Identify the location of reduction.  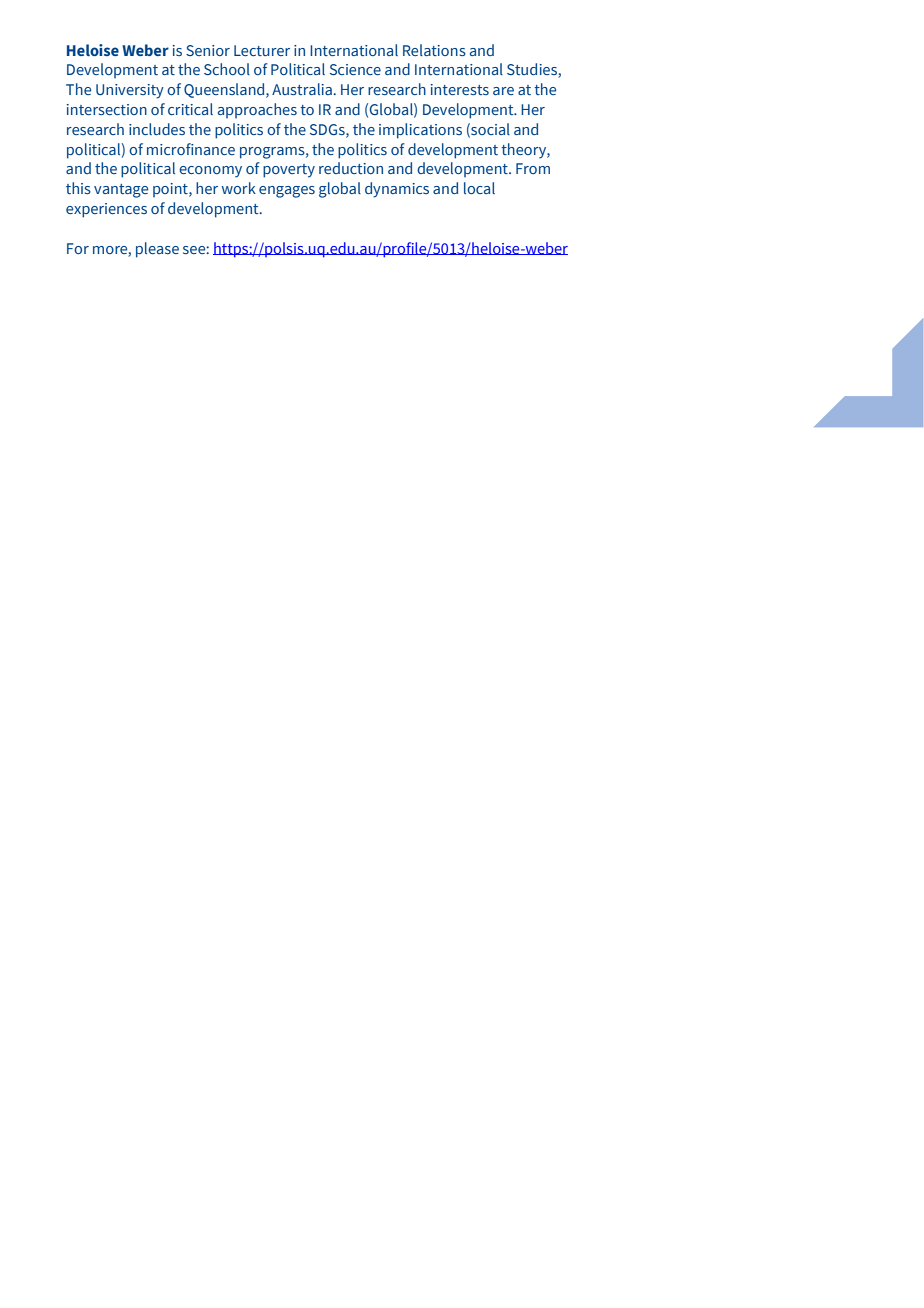
(351, 168).
